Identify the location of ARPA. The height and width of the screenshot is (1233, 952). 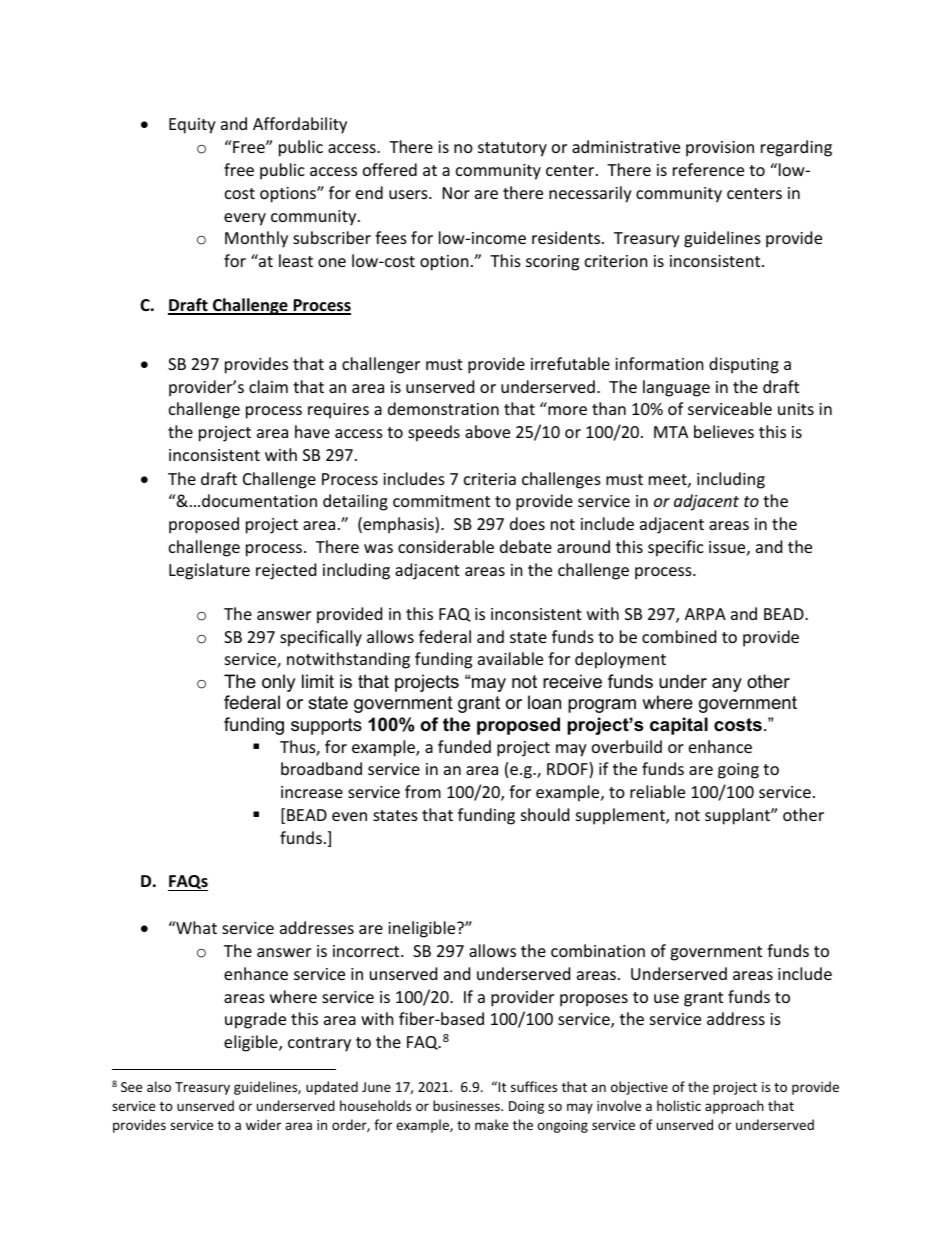
(705, 614).
